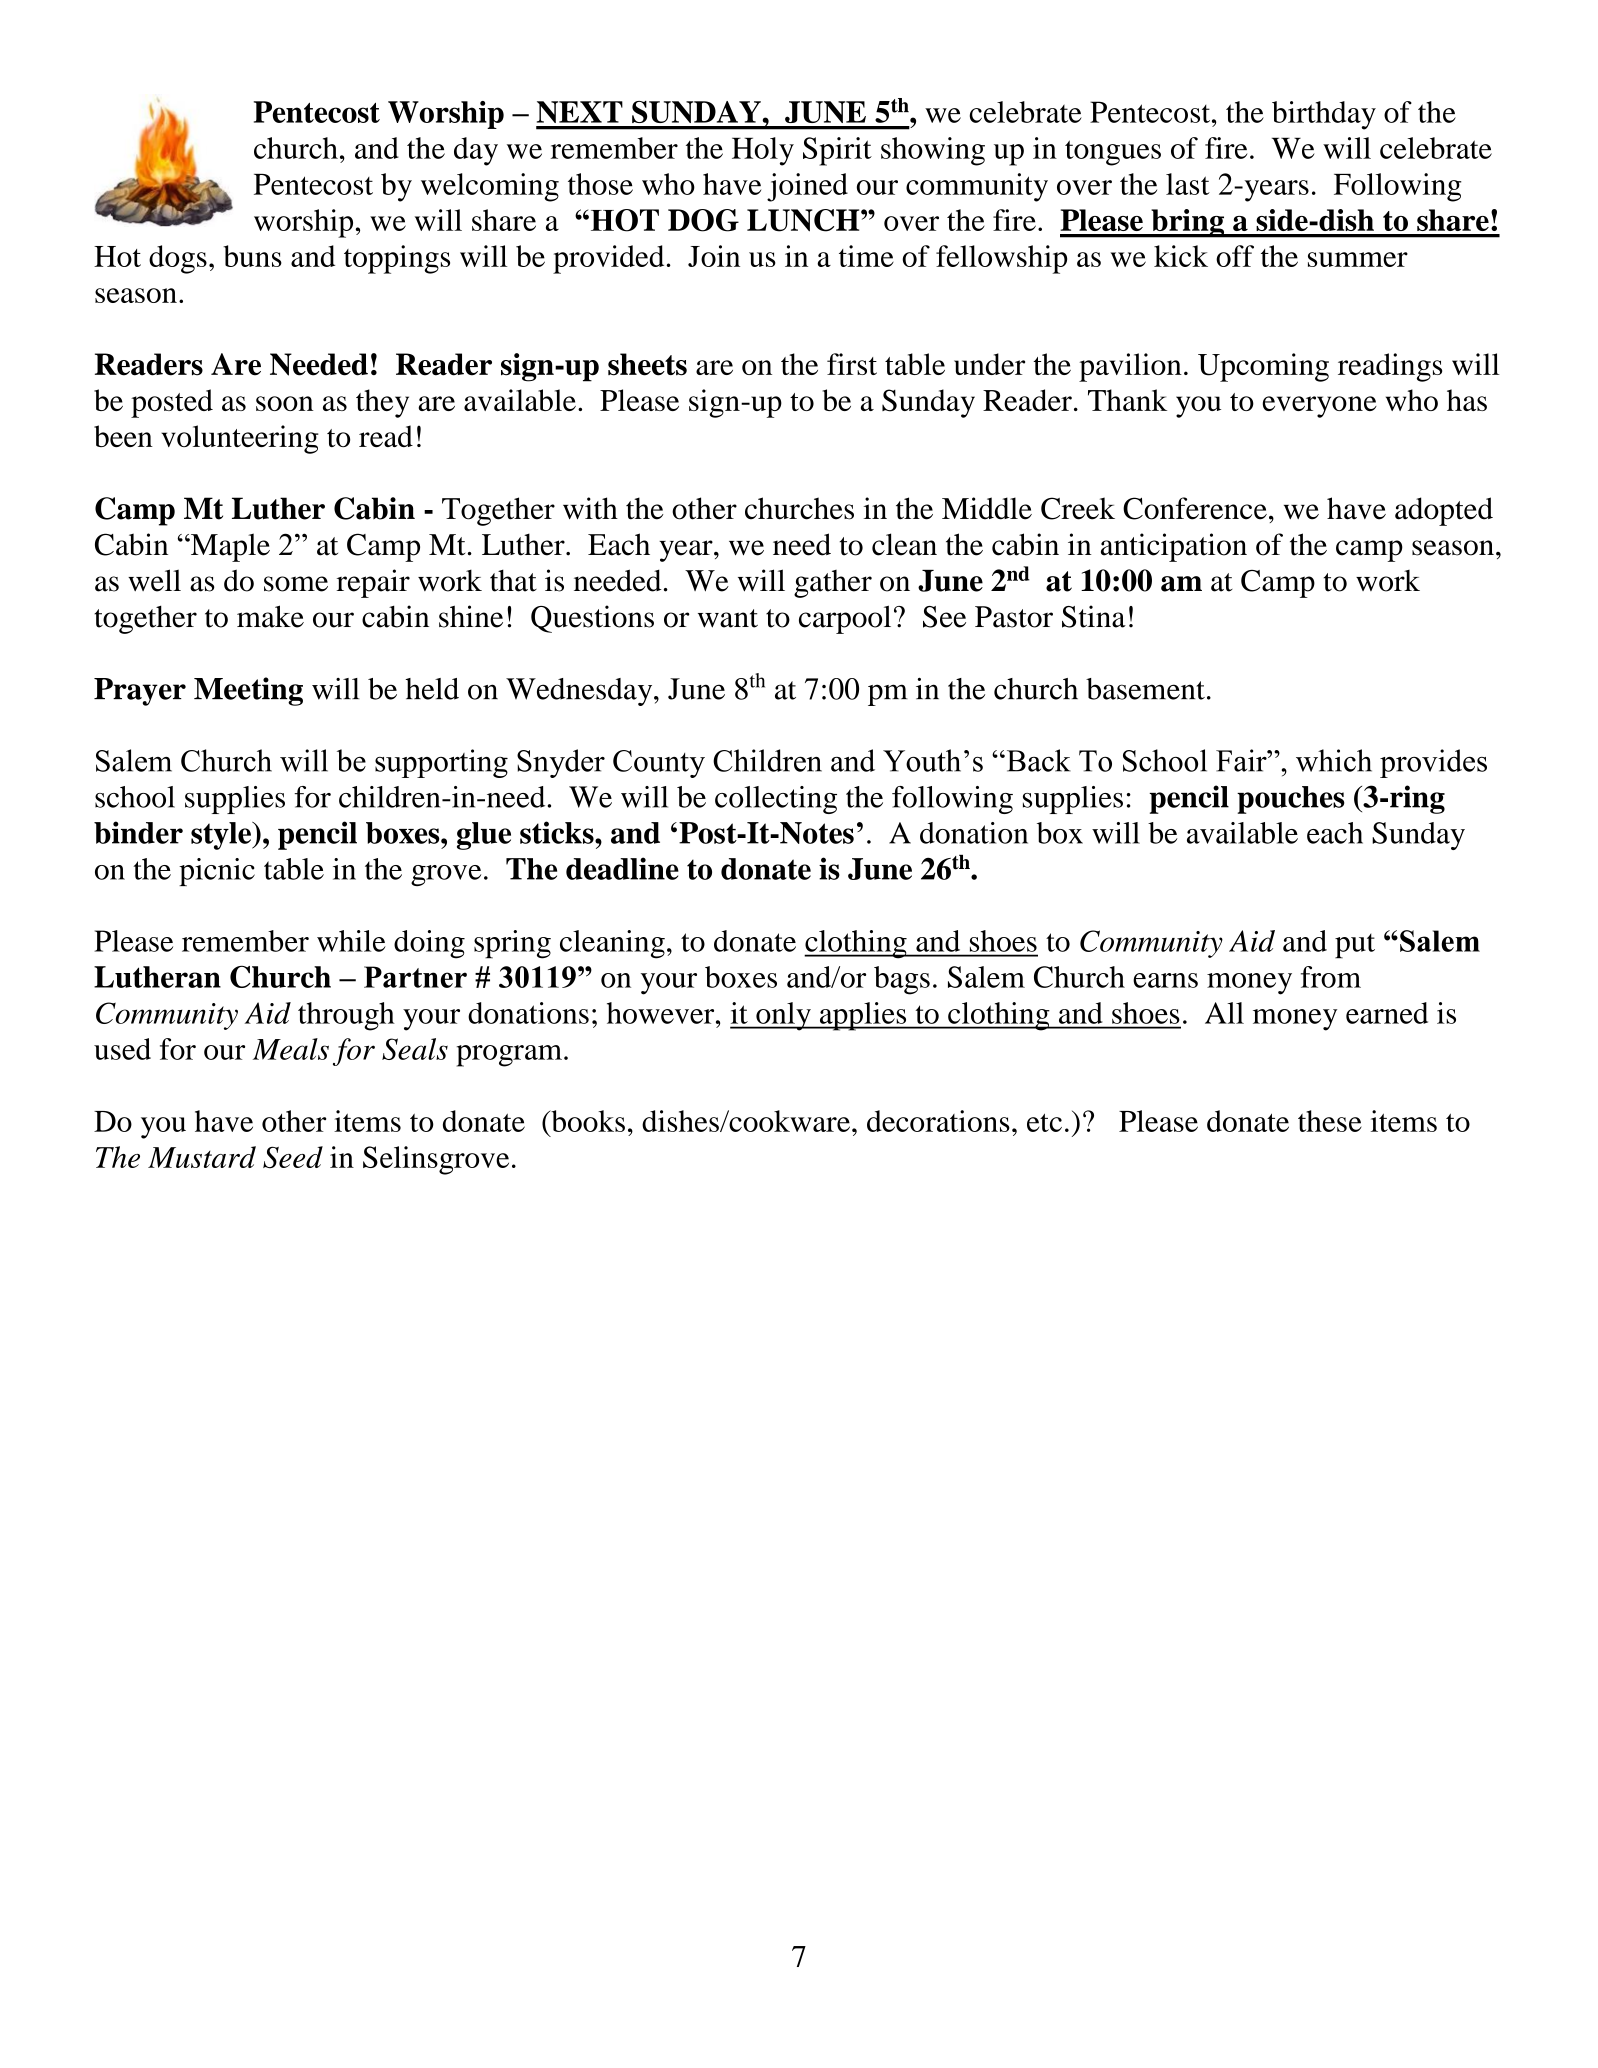 Image resolution: width=1598 pixels, height=2068 pixels. I want to click on Conference, so click(1195, 508).
